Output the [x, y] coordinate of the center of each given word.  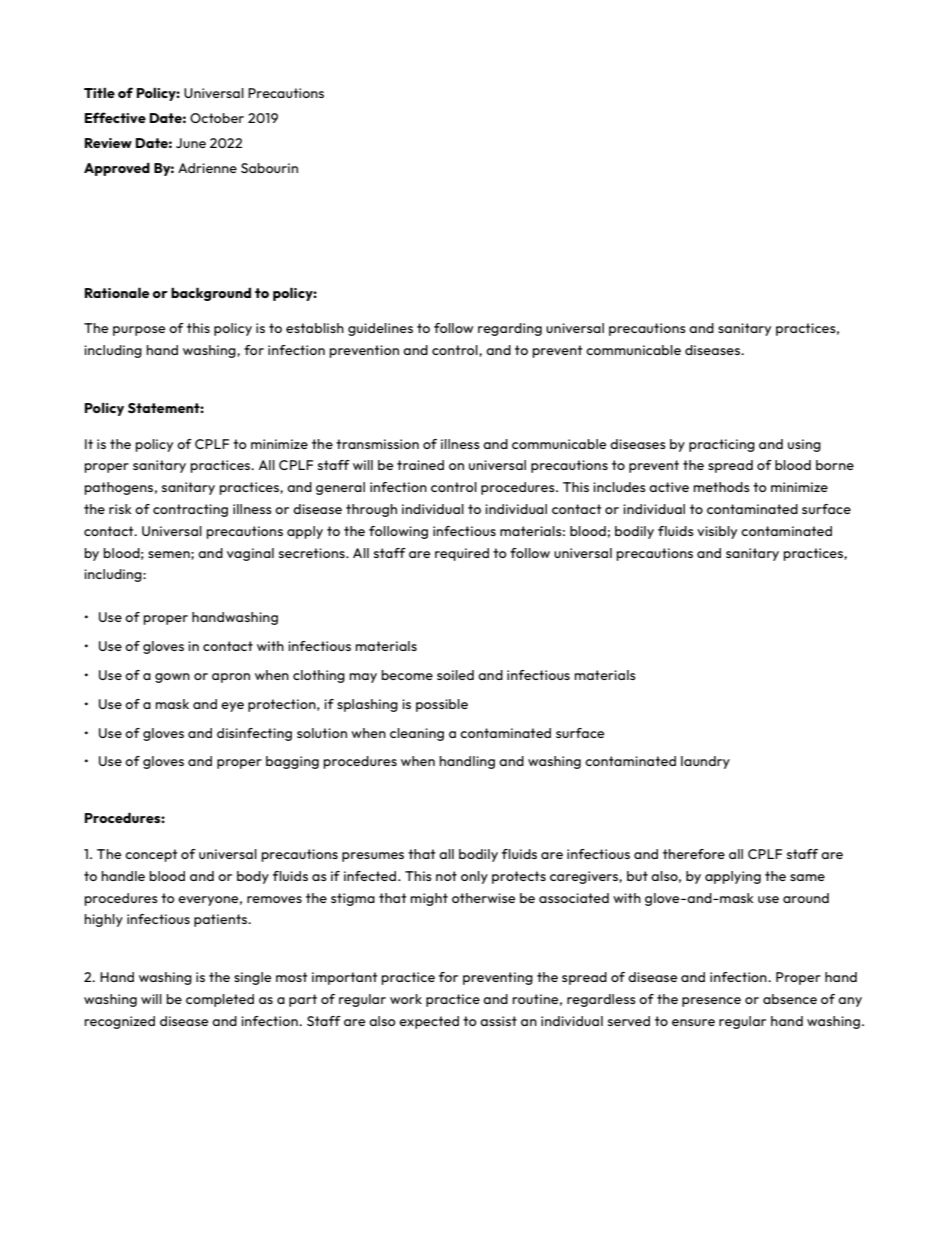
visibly [717, 532]
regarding [510, 329]
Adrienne [207, 168]
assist [498, 1021]
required [462, 554]
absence [790, 999]
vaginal [250, 554]
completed [220, 1000]
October [217, 118]
